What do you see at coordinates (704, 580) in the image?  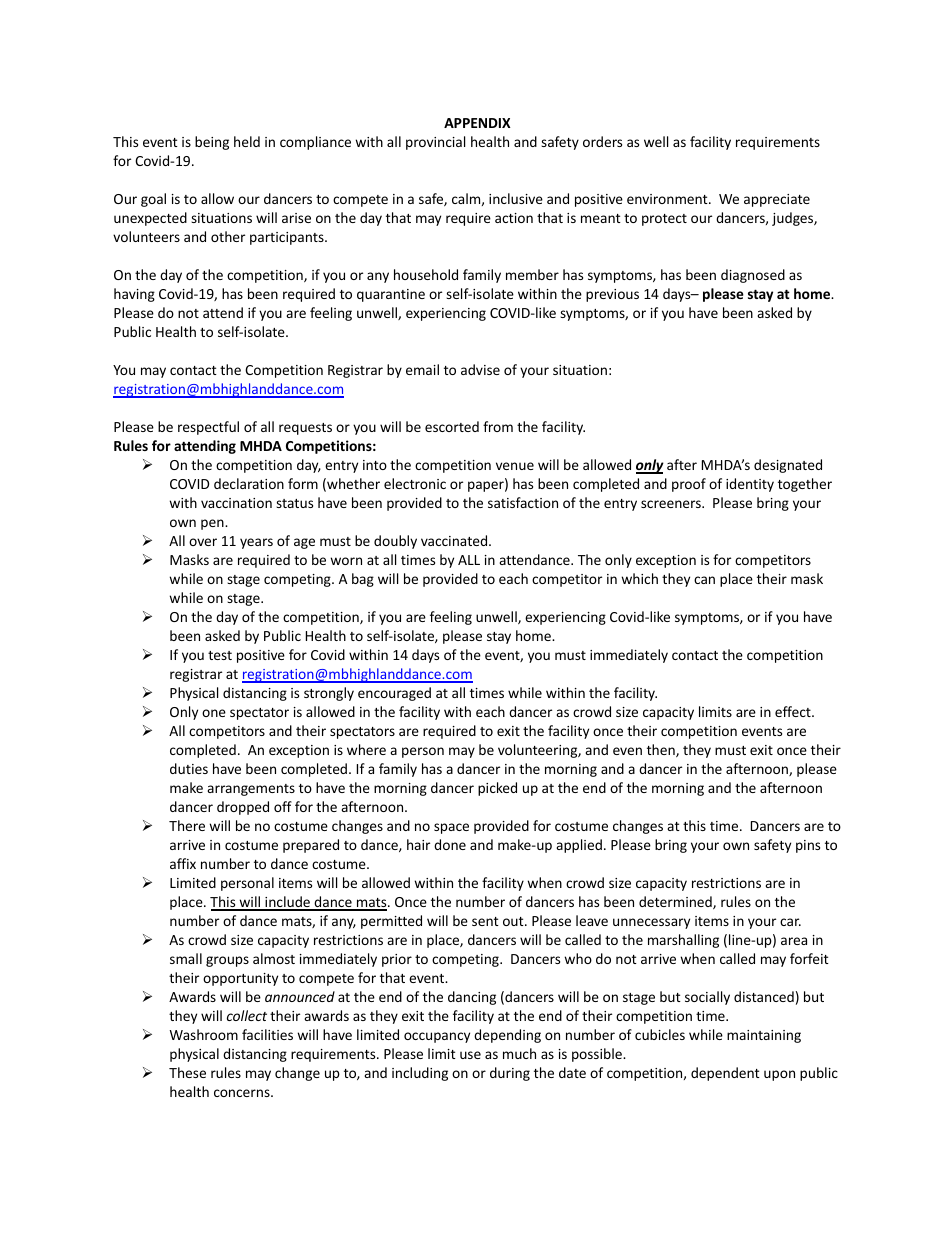 I see `can` at bounding box center [704, 580].
